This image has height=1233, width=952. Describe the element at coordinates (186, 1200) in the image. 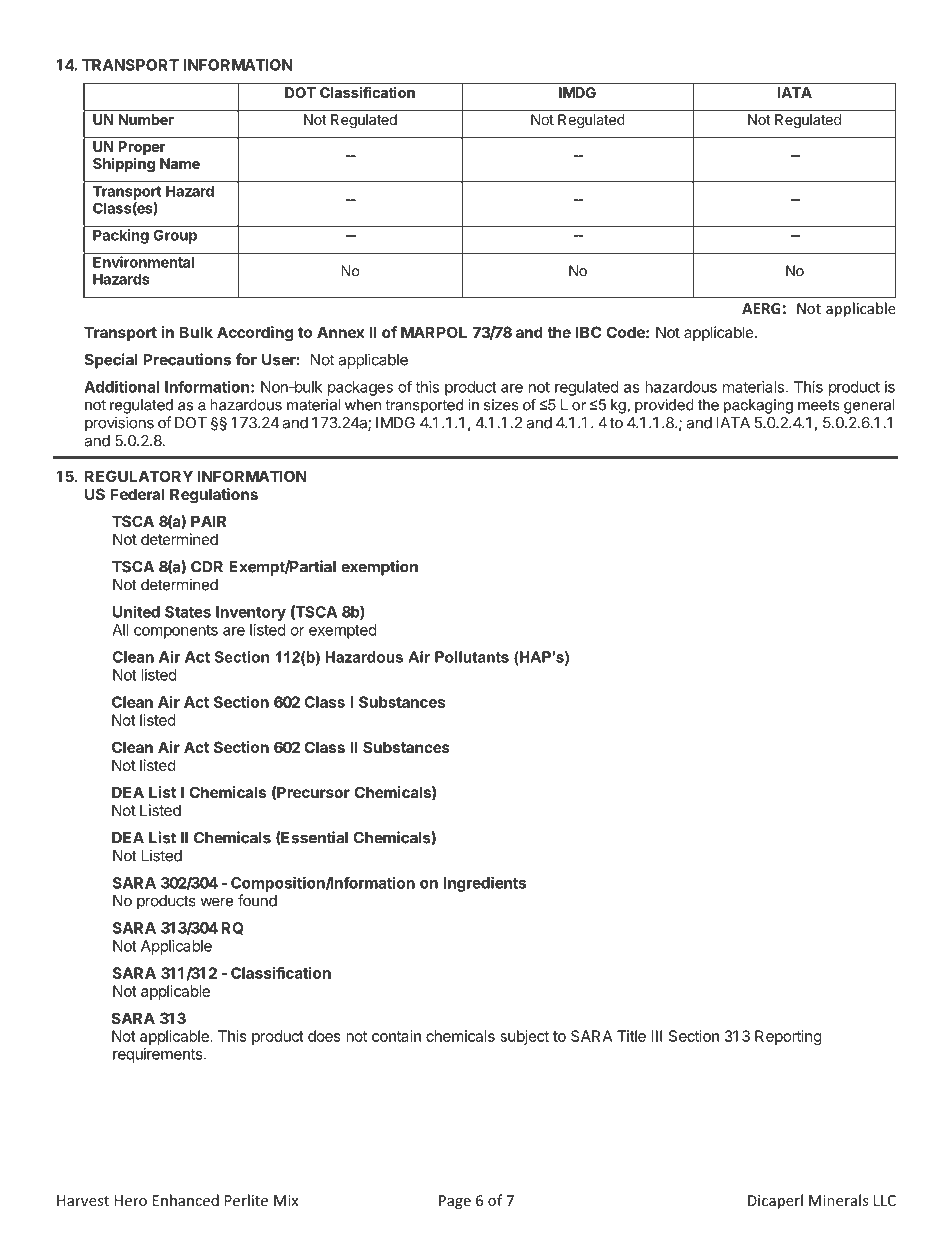

I see `Enhanced` at that location.
